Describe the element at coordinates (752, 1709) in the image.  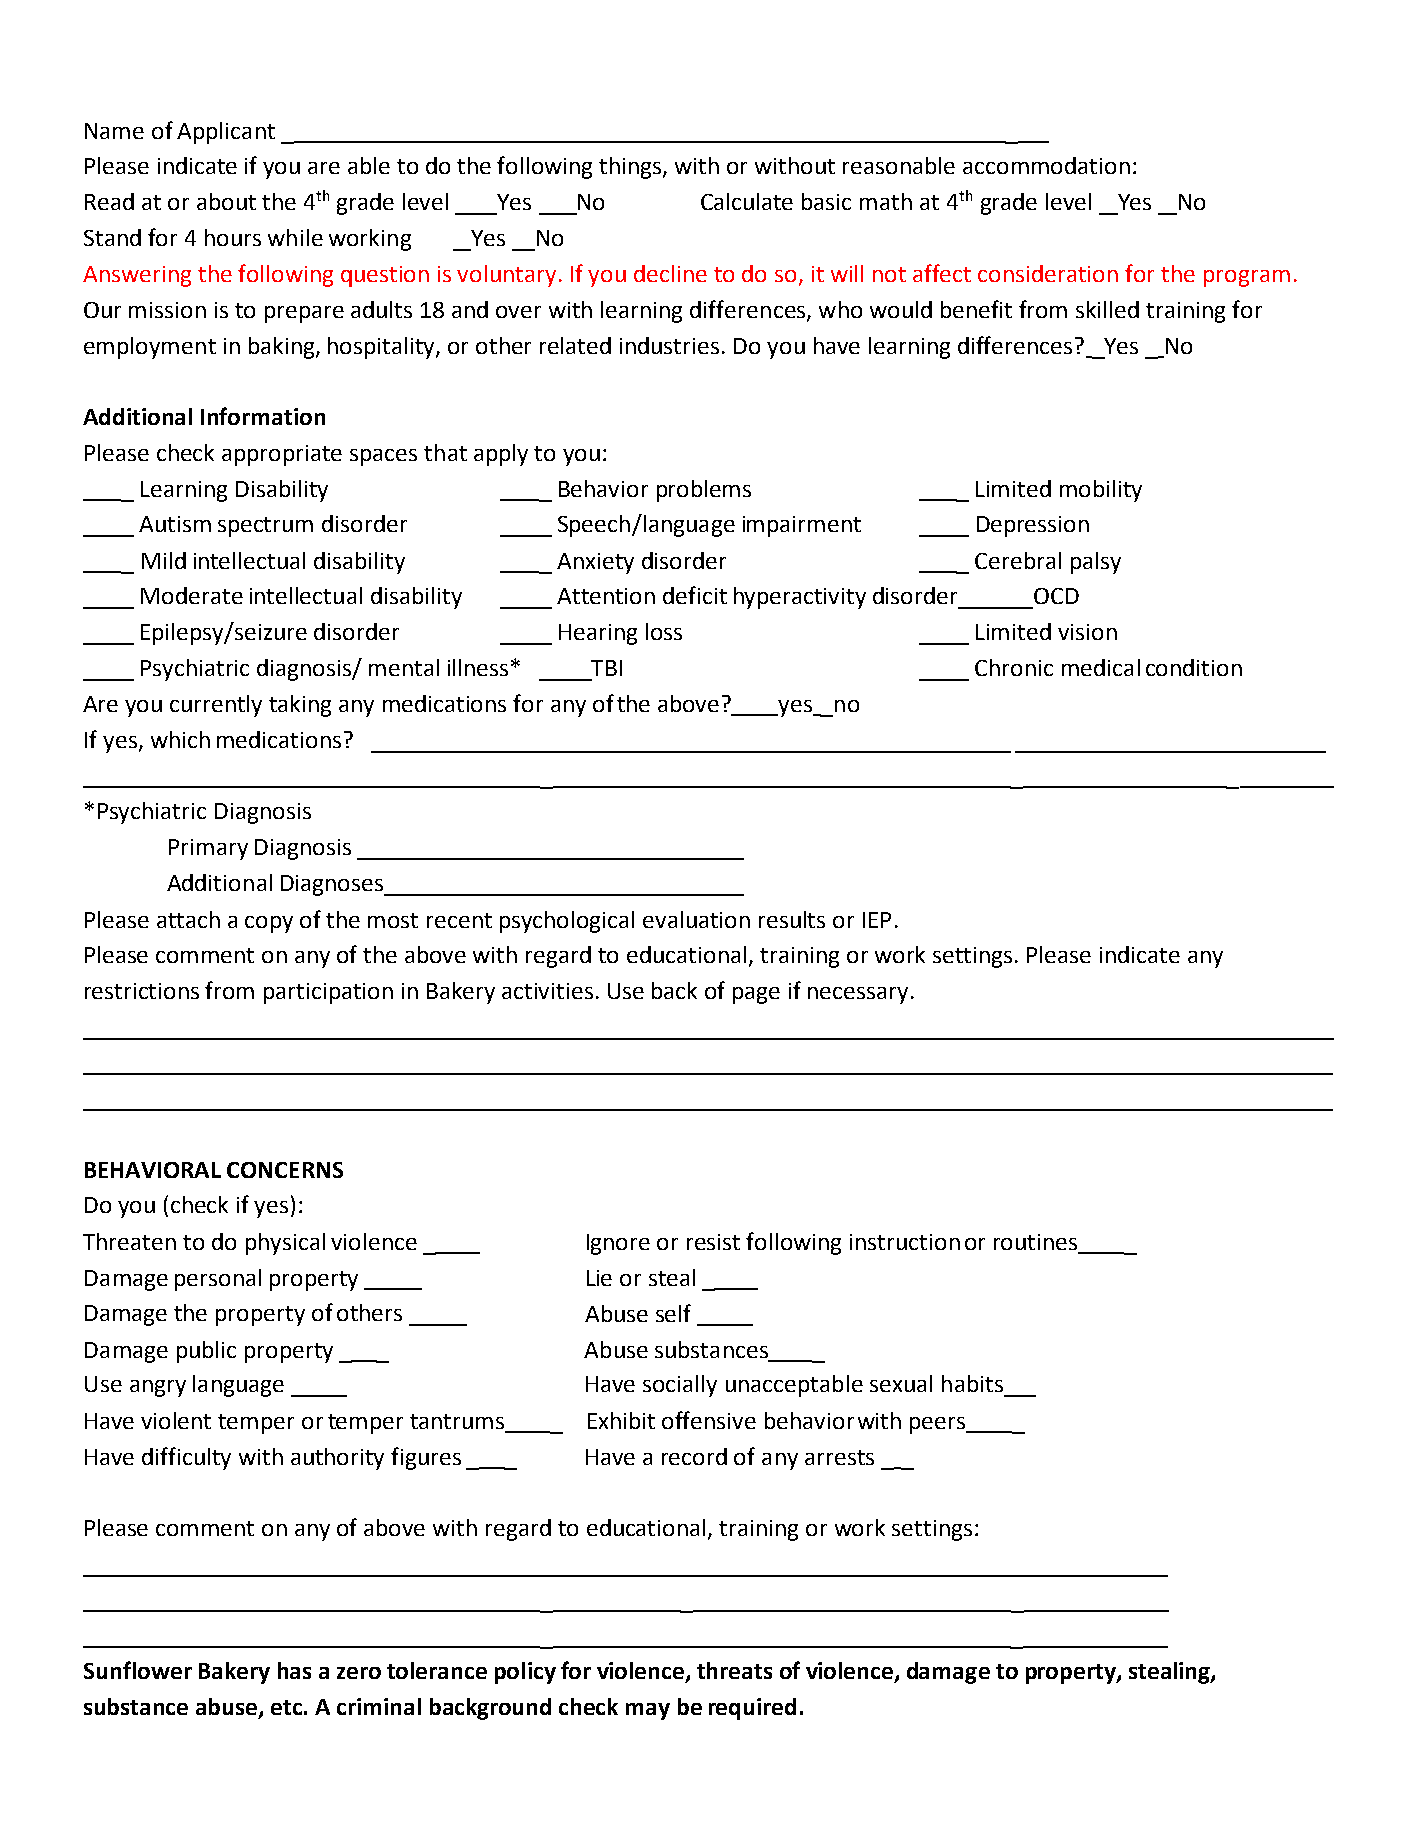
I see `required` at that location.
